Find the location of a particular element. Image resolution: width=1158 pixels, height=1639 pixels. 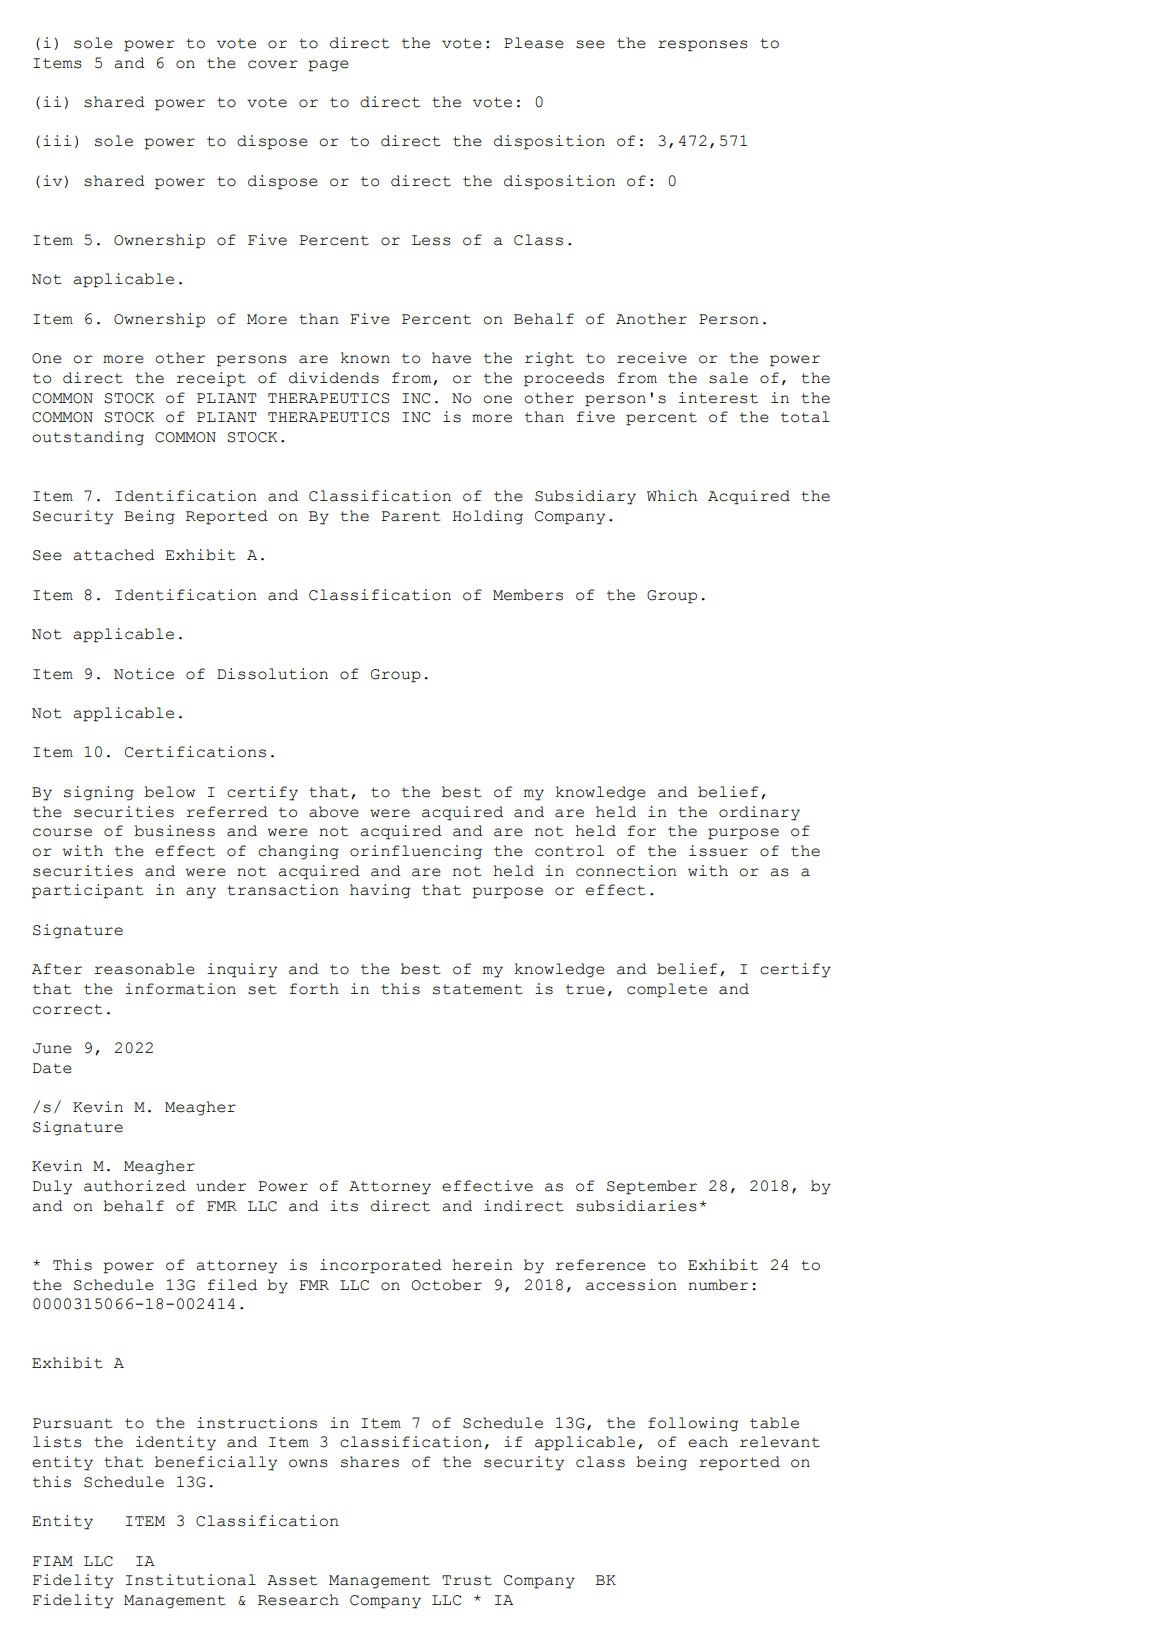

statement is located at coordinates (477, 989).
